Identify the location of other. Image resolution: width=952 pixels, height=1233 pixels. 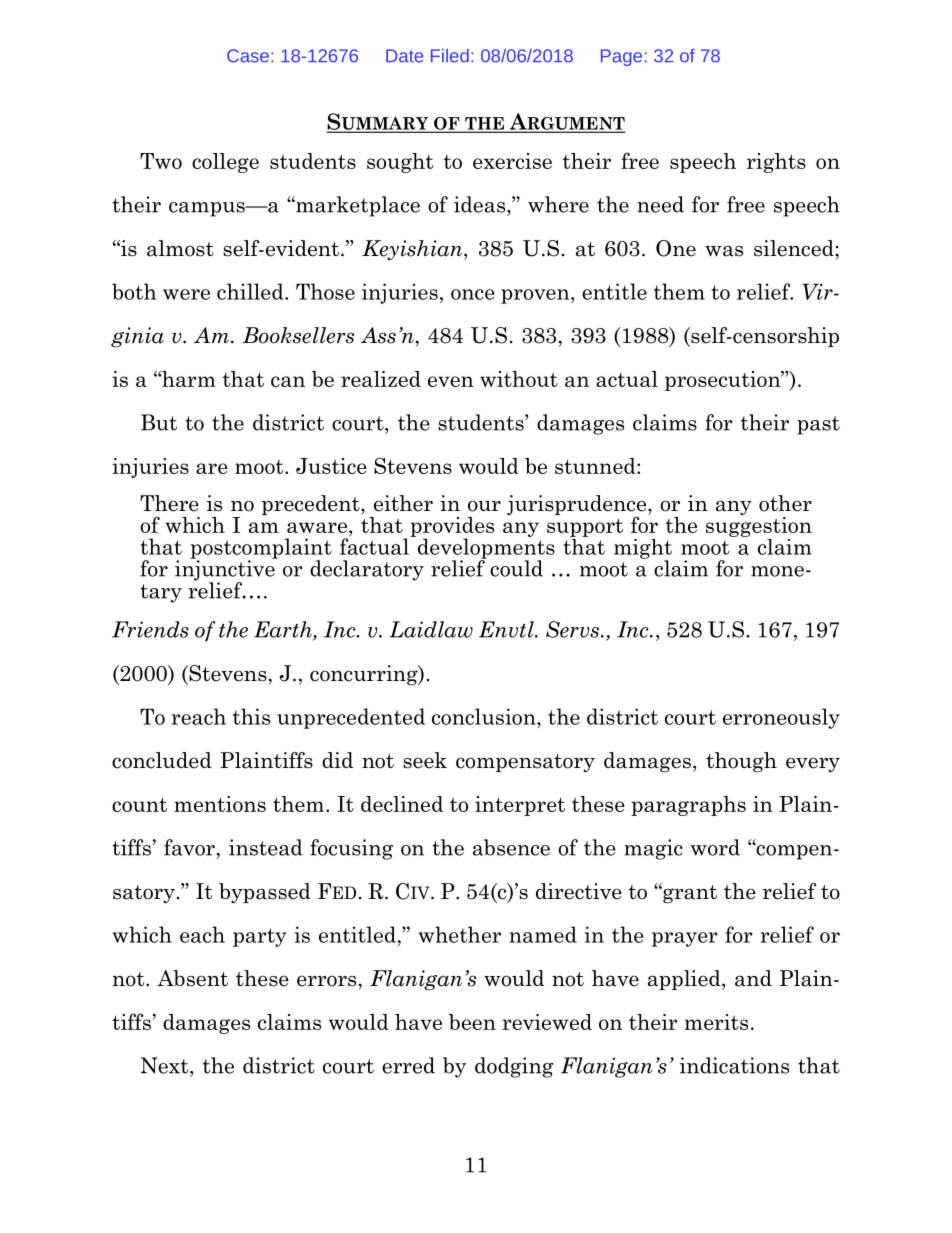
(785, 503).
